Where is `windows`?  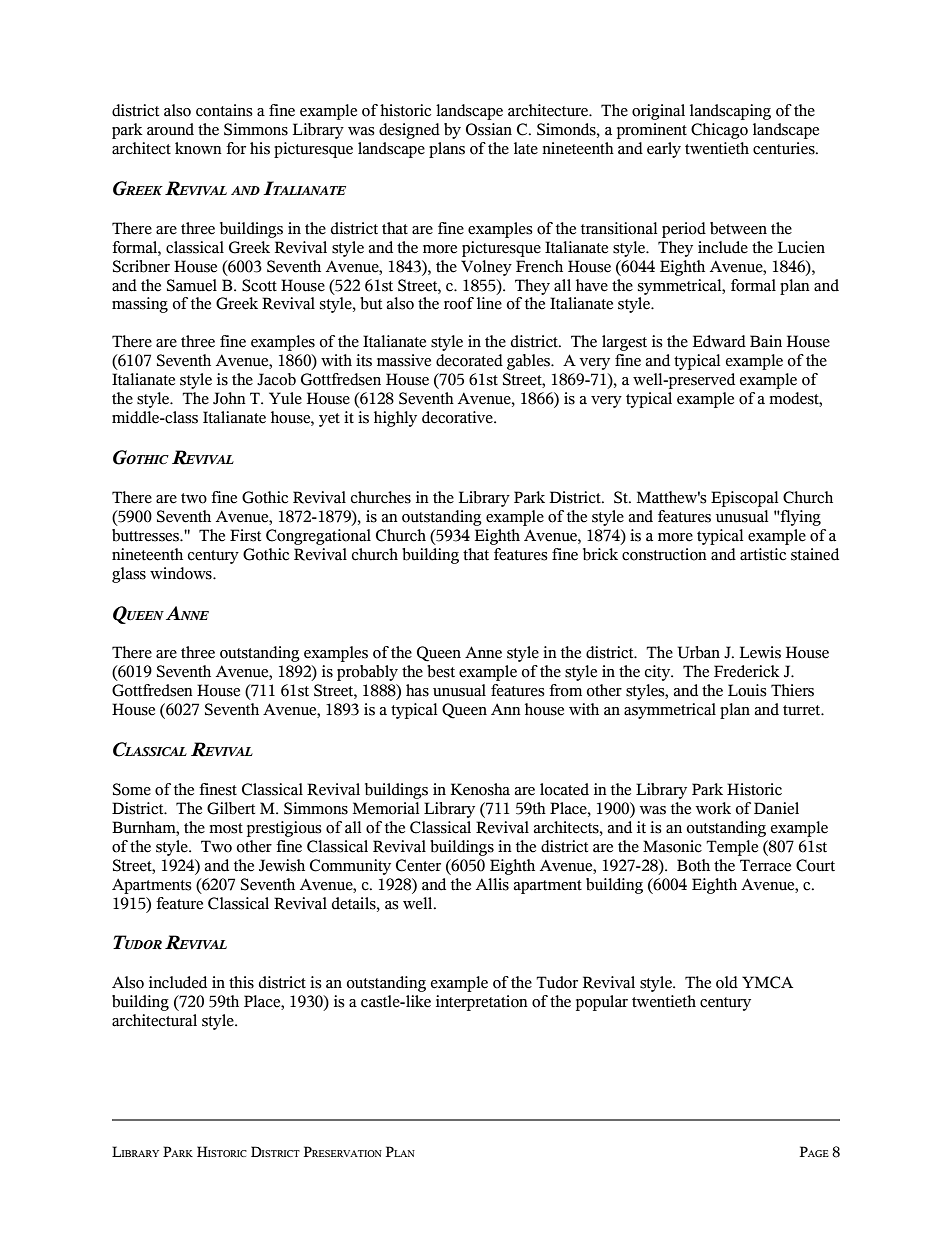
windows is located at coordinates (182, 573).
